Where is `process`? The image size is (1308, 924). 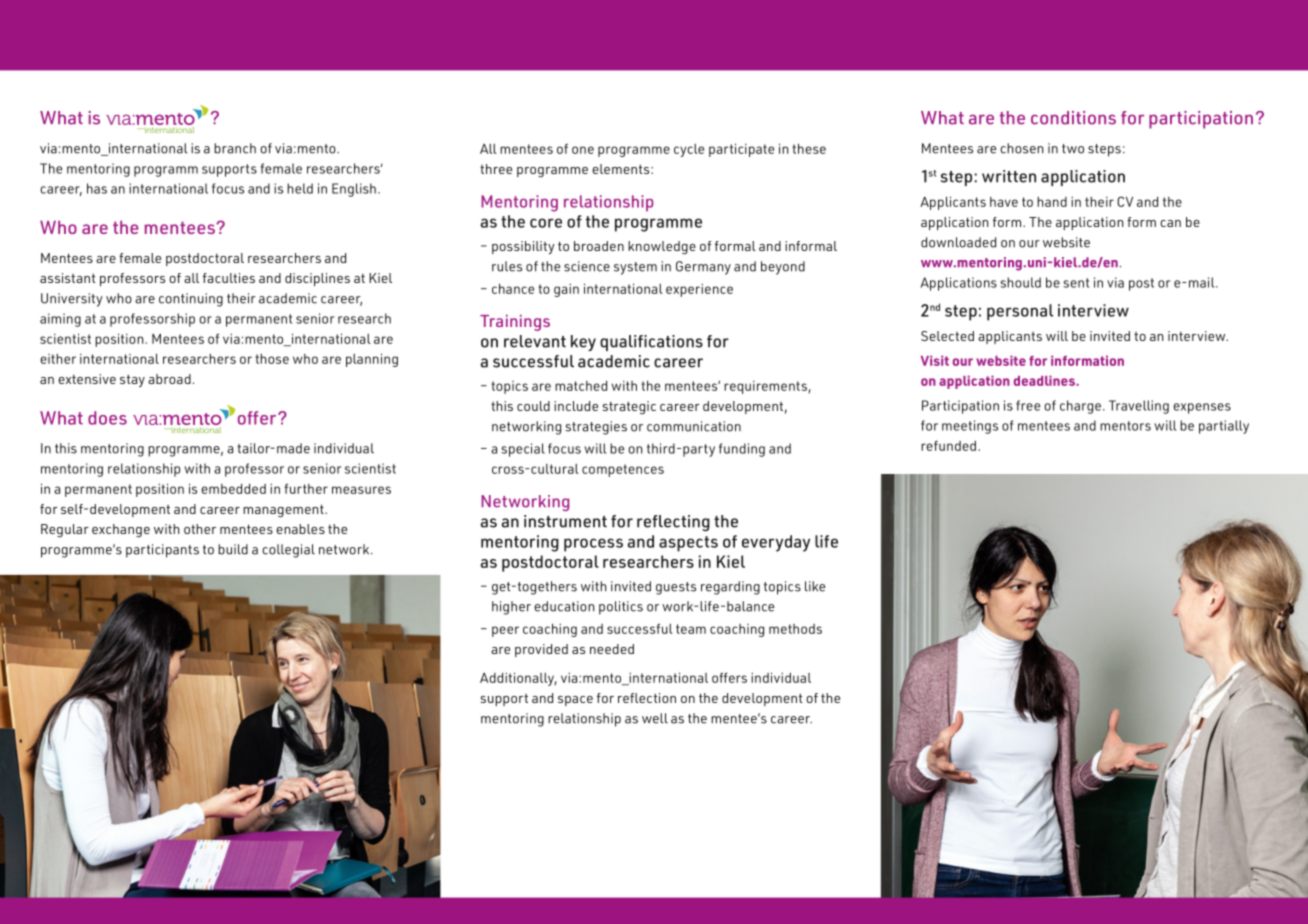 process is located at coordinates (593, 545).
